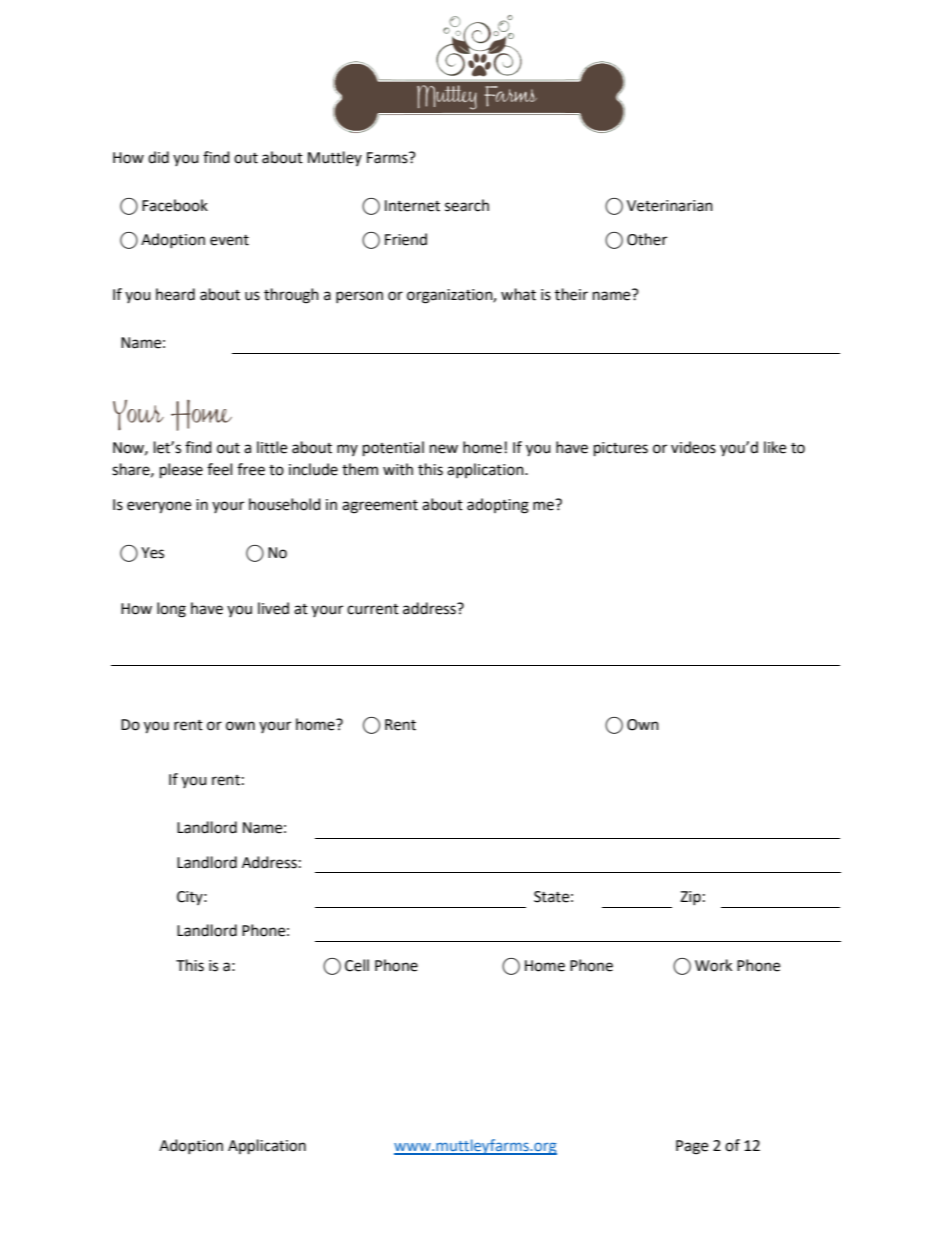 Image resolution: width=952 pixels, height=1233 pixels. I want to click on Cell, so click(357, 965).
